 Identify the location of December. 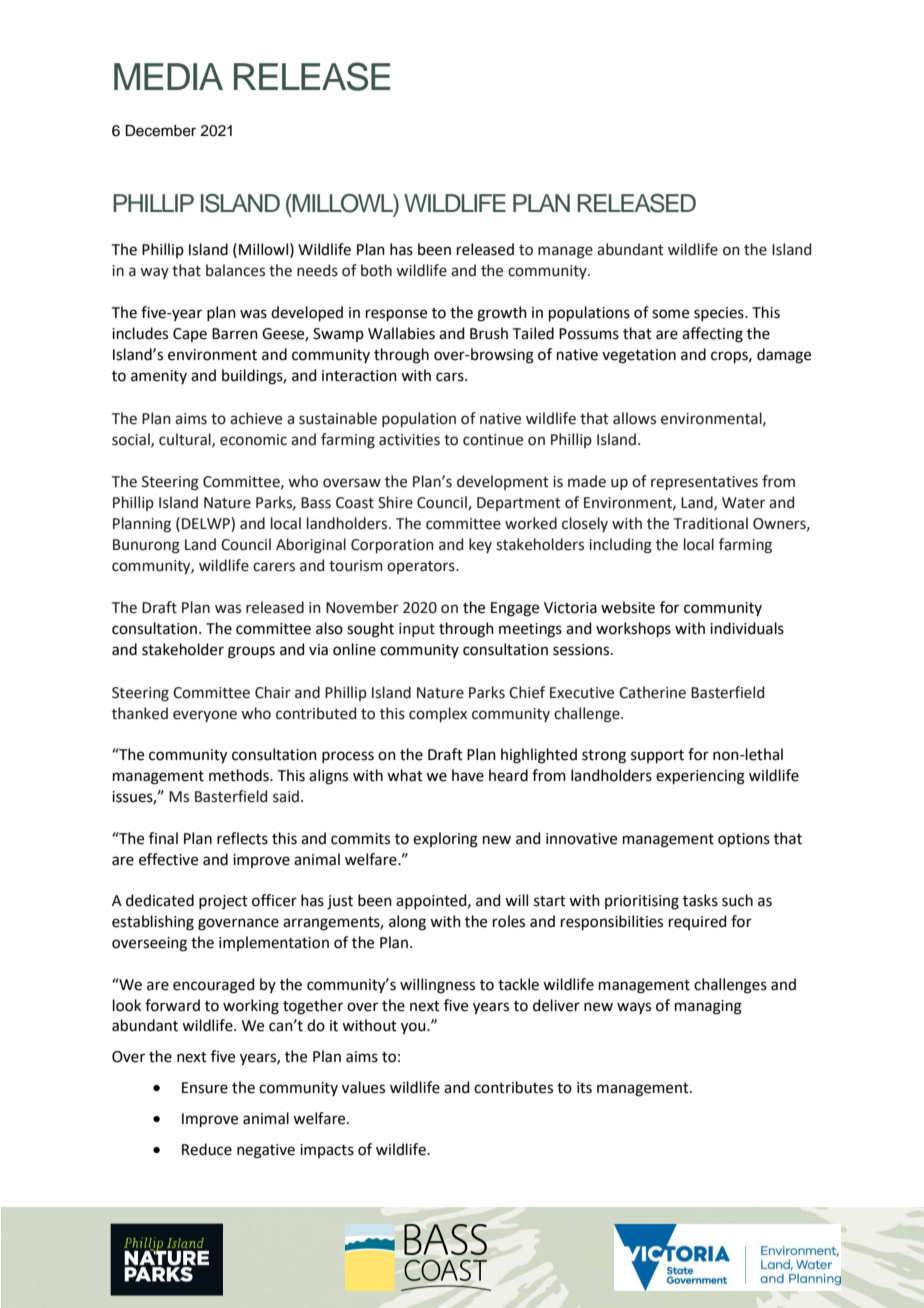
(160, 131).
